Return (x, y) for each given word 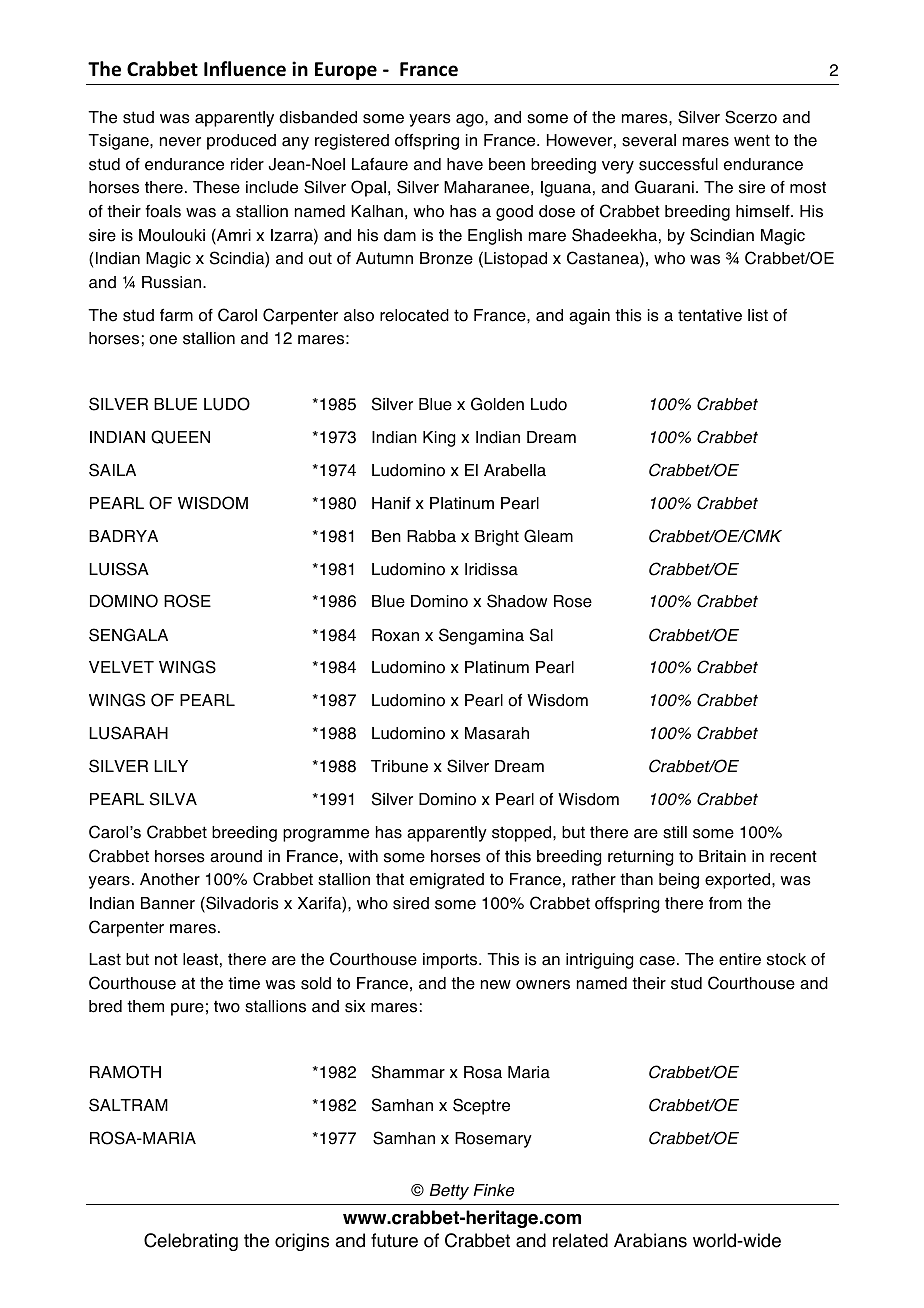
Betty (449, 1192)
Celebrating (191, 1242)
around (236, 856)
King (439, 439)
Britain (722, 856)
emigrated (447, 881)
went (752, 140)
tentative (710, 315)
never (180, 142)
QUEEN (180, 437)
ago (471, 120)
